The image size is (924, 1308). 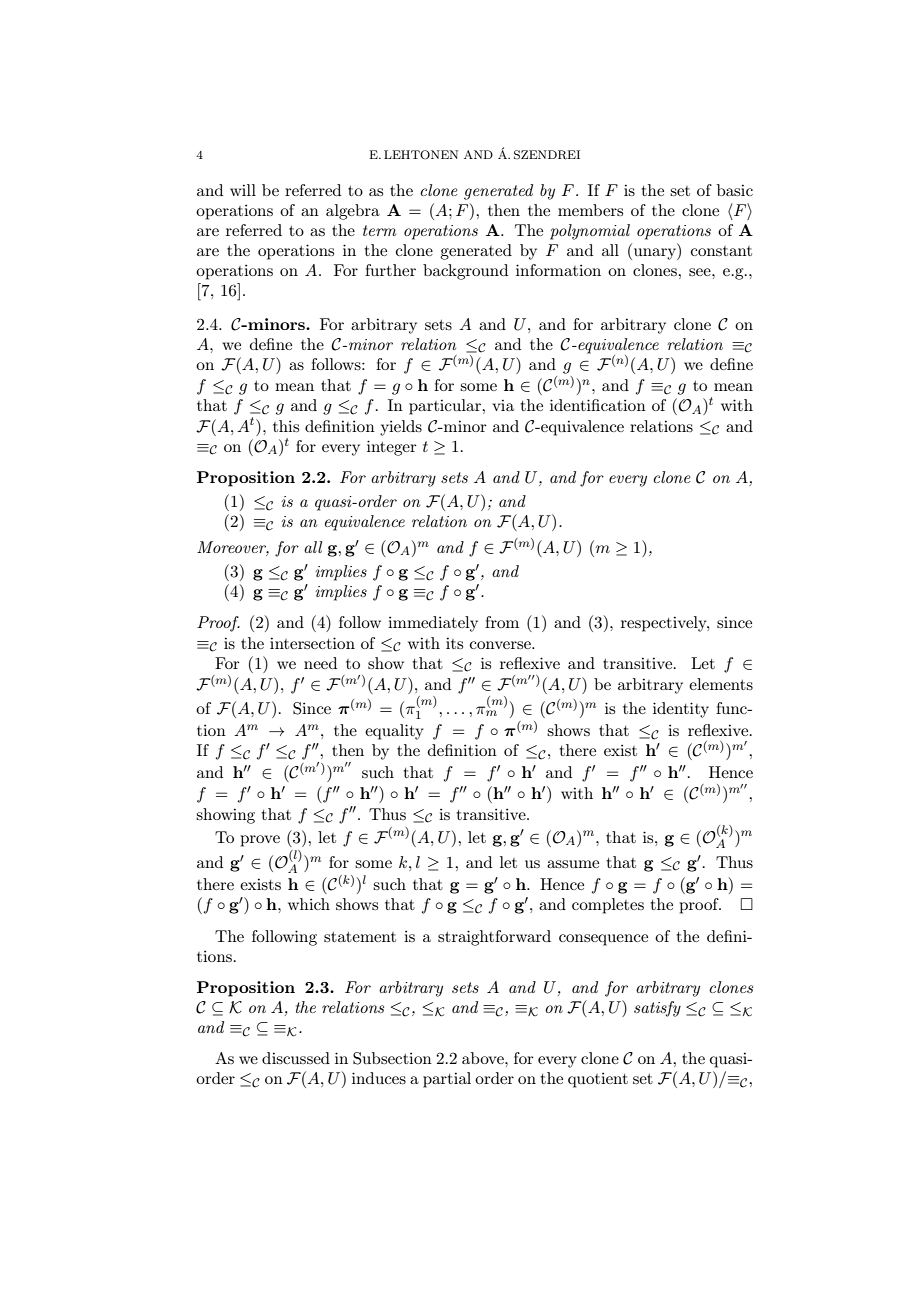 What do you see at coordinates (243, 190) in the screenshot?
I see `will` at bounding box center [243, 190].
